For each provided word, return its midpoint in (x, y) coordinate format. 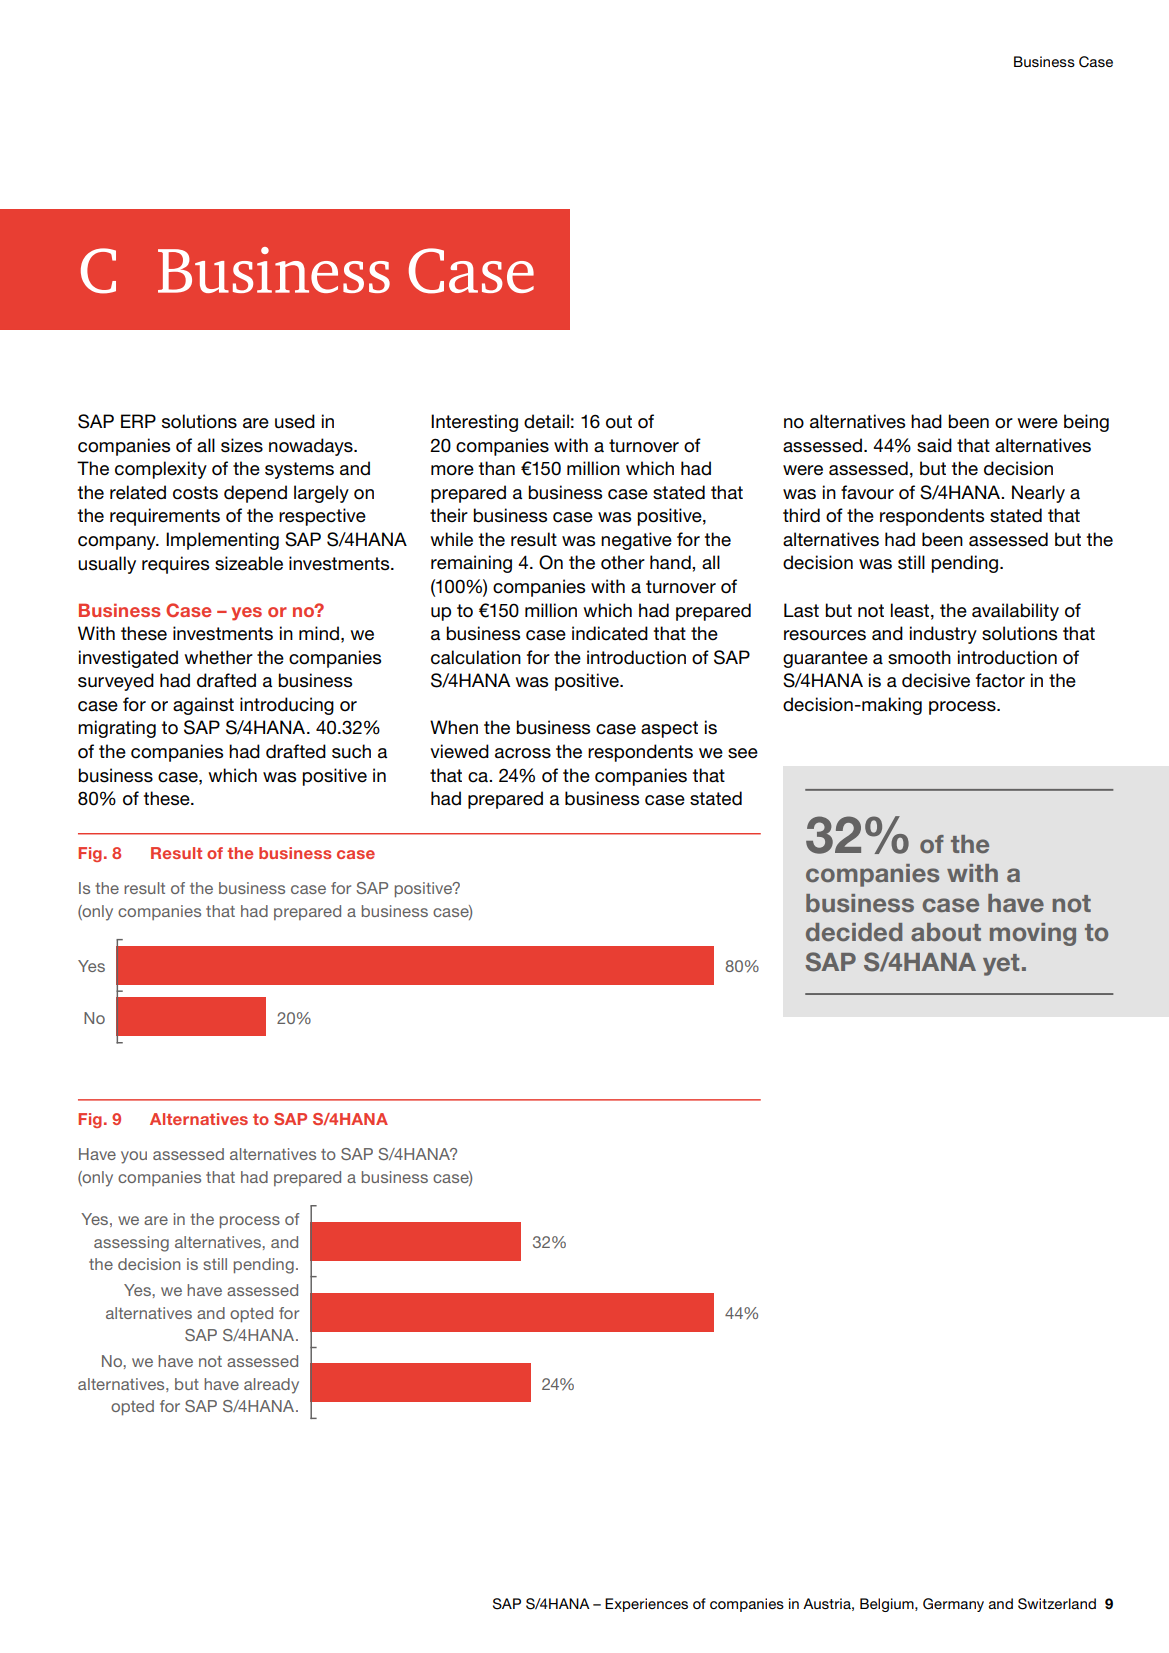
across (523, 753)
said (934, 445)
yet (1001, 965)
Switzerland (1057, 1604)
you (134, 1157)
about (946, 932)
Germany (953, 1605)
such (351, 751)
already (271, 1386)
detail (546, 421)
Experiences (646, 1605)
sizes (242, 445)
